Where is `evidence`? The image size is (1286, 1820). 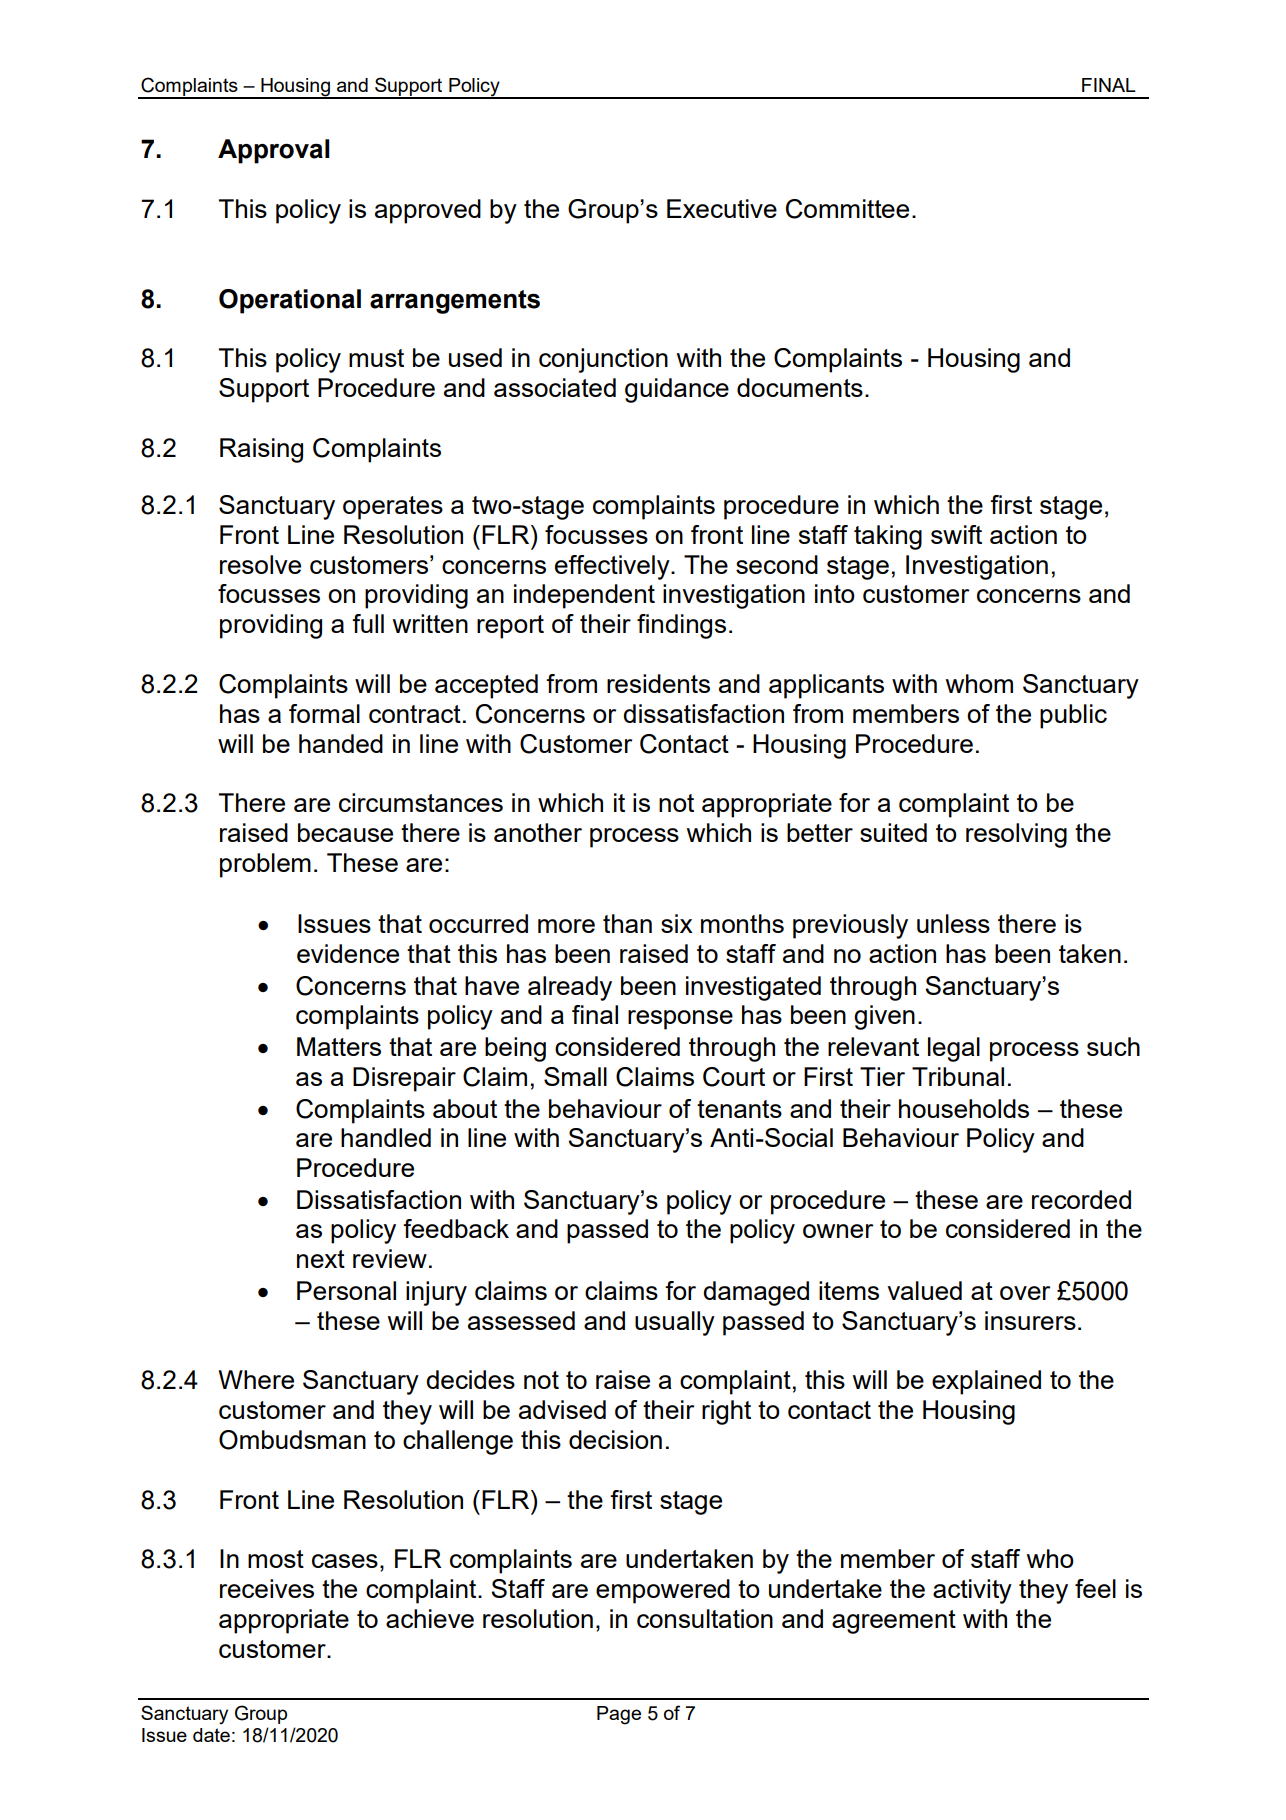
evidence is located at coordinates (348, 953).
